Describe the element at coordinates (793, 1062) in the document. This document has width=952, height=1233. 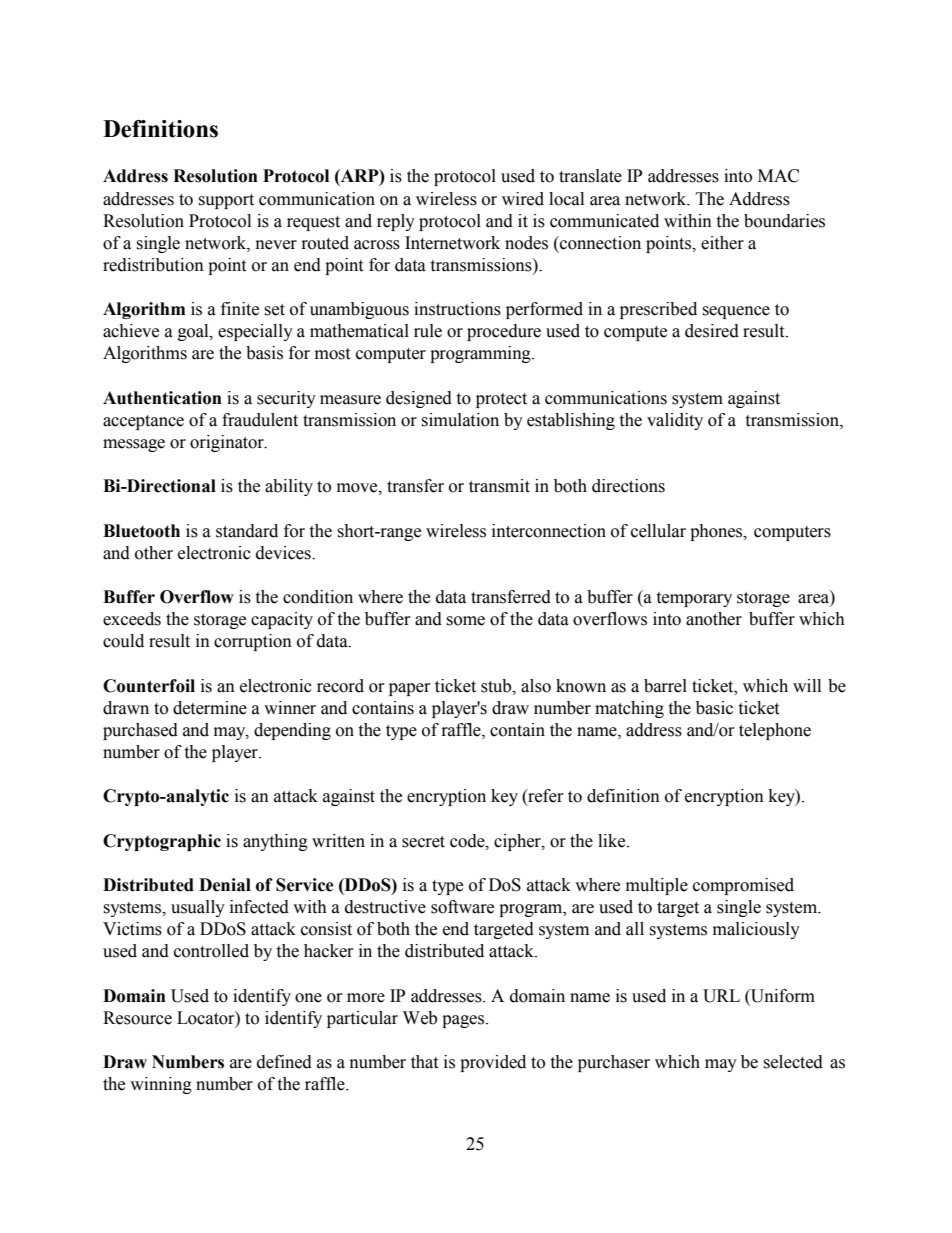
I see `selected` at that location.
